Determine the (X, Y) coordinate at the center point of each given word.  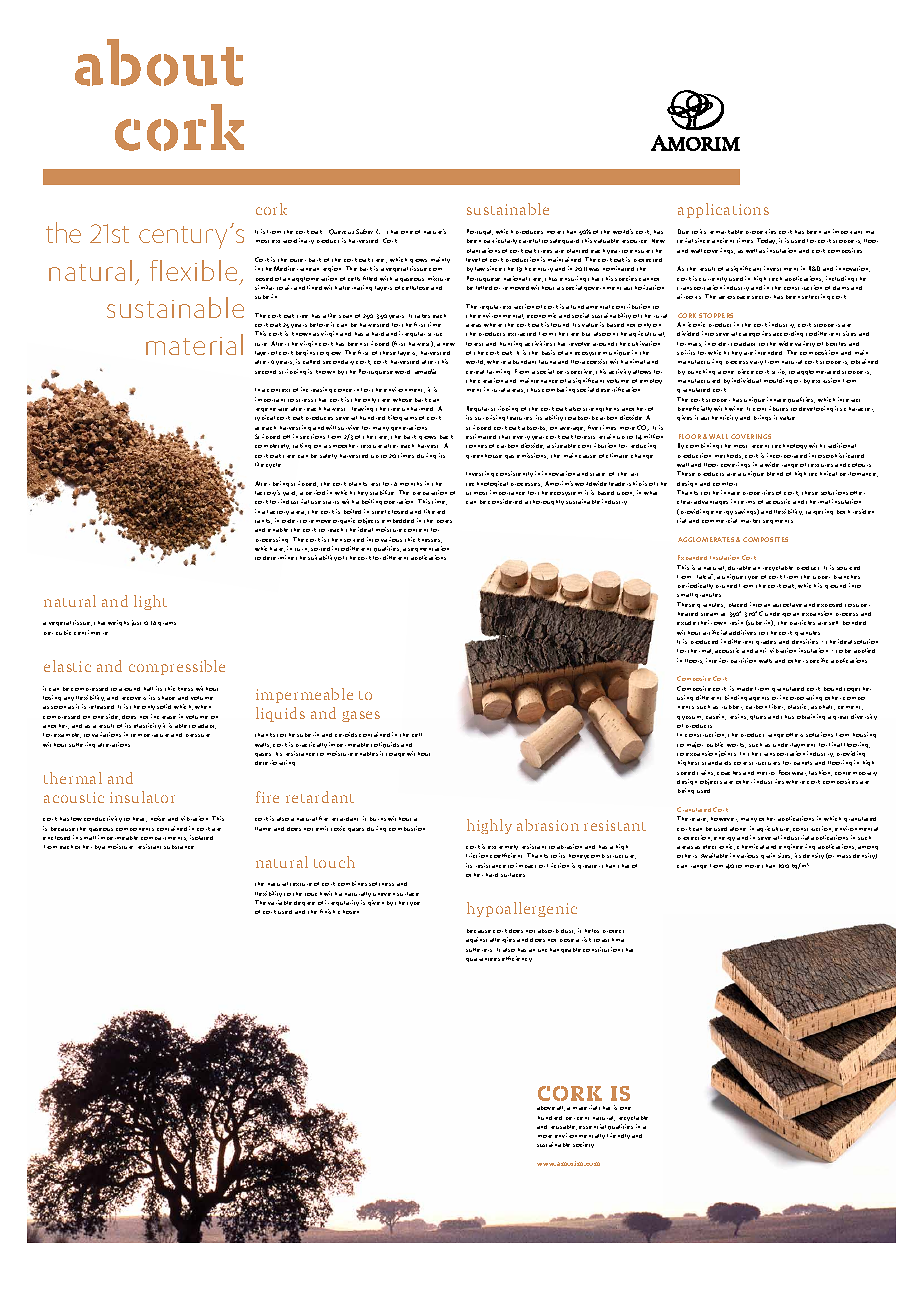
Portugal (480, 232)
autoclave (787, 605)
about (159, 62)
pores (444, 521)
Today (767, 241)
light (150, 602)
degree (304, 903)
